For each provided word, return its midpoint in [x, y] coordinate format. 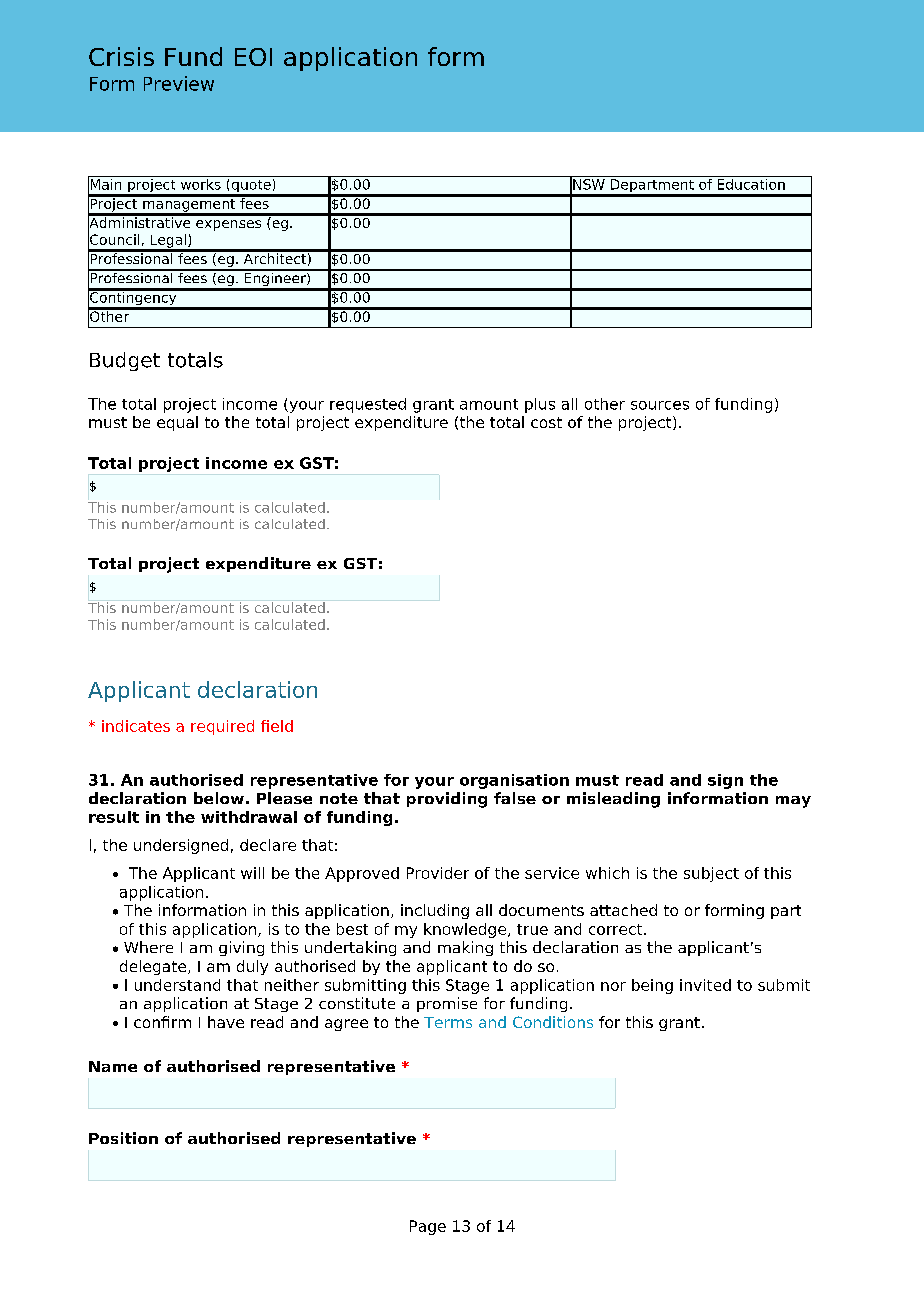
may [793, 802]
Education [751, 183]
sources [660, 405]
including [435, 911]
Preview [179, 83]
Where [148, 947]
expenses [228, 225]
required [222, 727]
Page [428, 1227]
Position [123, 1138]
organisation [514, 781]
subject [711, 874]
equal [177, 423]
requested [368, 405]
